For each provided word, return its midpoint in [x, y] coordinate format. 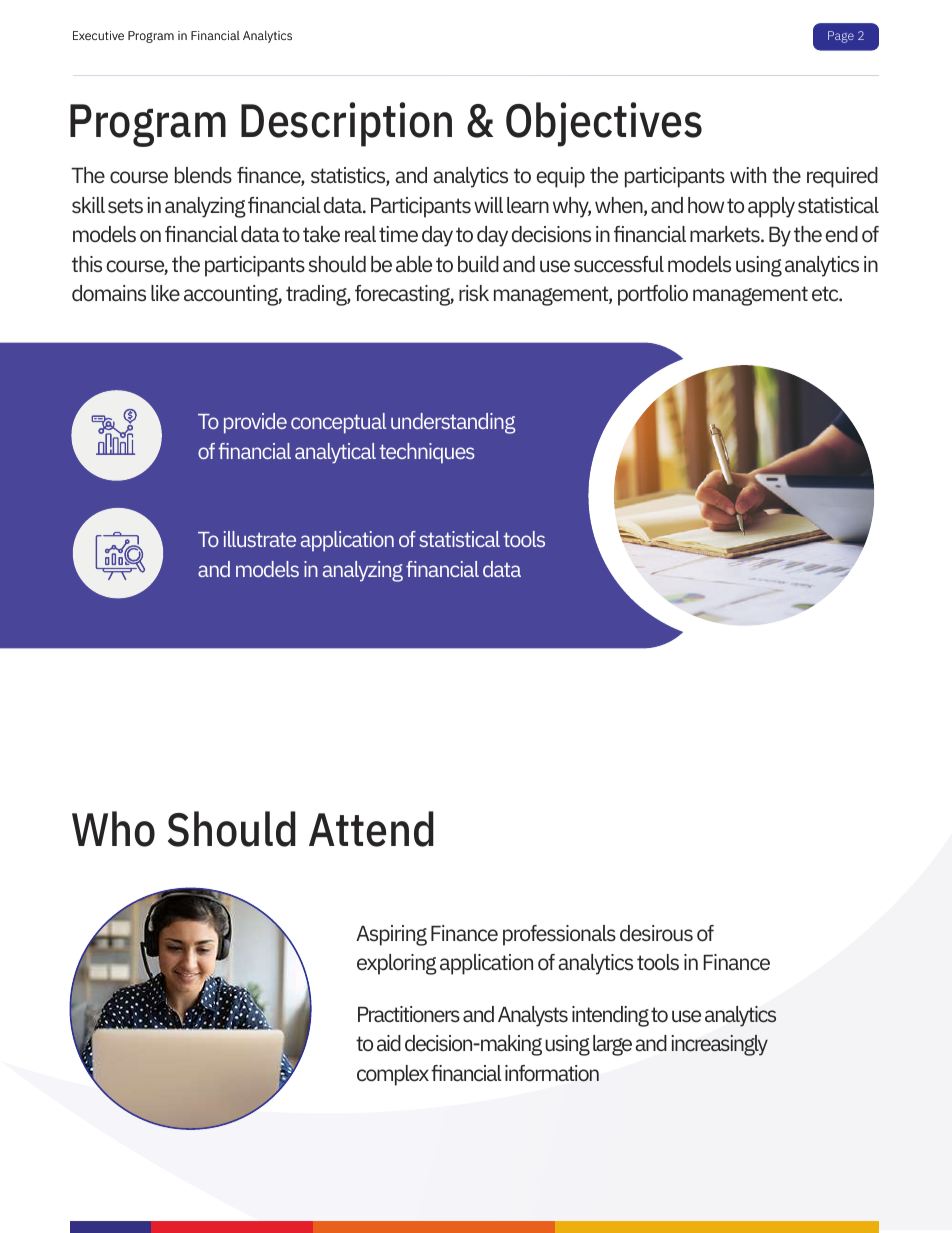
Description [346, 124]
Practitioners [409, 1014]
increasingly [720, 1045]
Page [841, 37]
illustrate [260, 539]
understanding [453, 423]
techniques [427, 453]
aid [389, 1043]
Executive [98, 35]
